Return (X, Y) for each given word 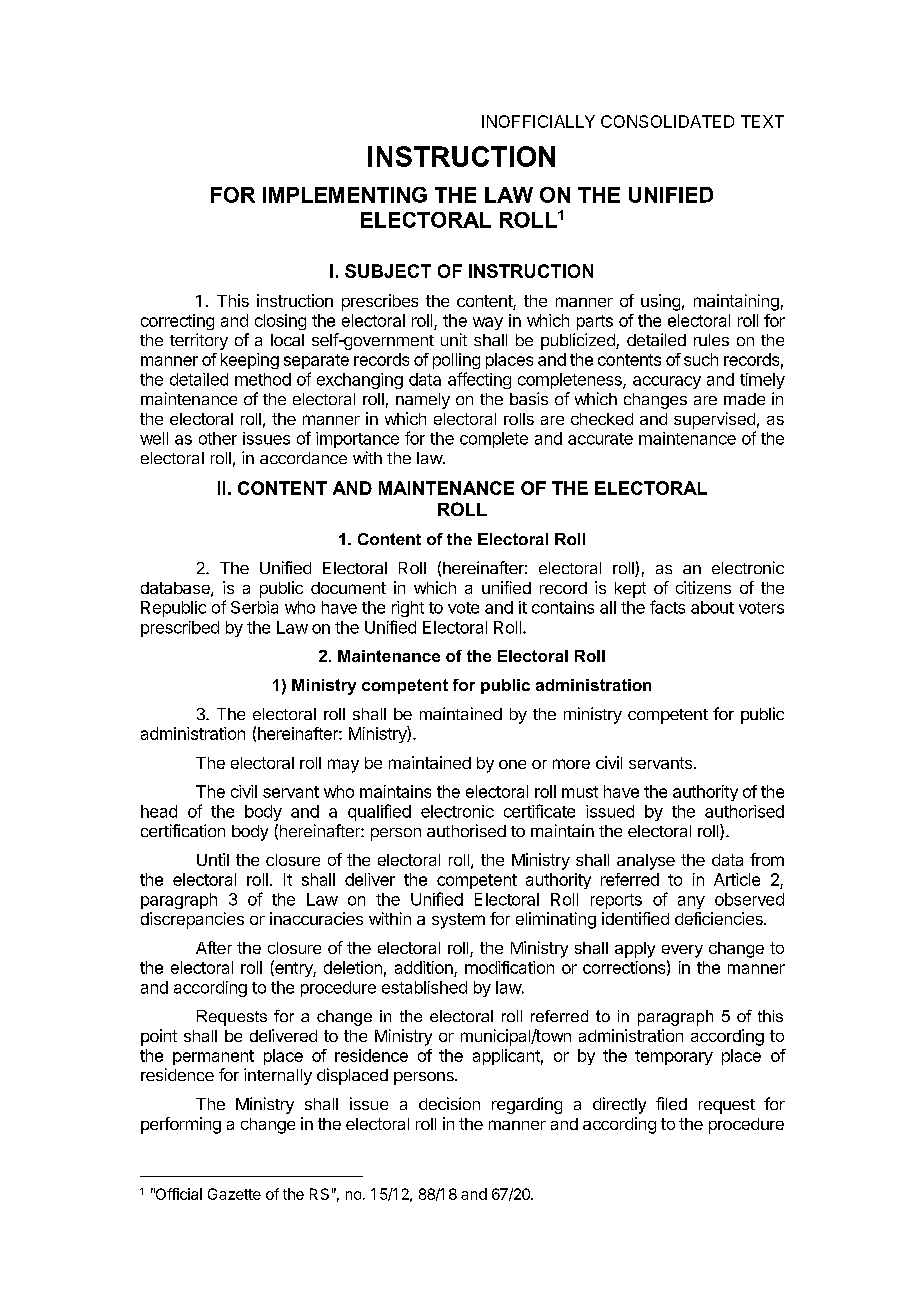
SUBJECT (388, 271)
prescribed (180, 629)
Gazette (234, 1194)
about (712, 607)
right (408, 609)
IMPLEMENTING (345, 195)
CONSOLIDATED (667, 121)
